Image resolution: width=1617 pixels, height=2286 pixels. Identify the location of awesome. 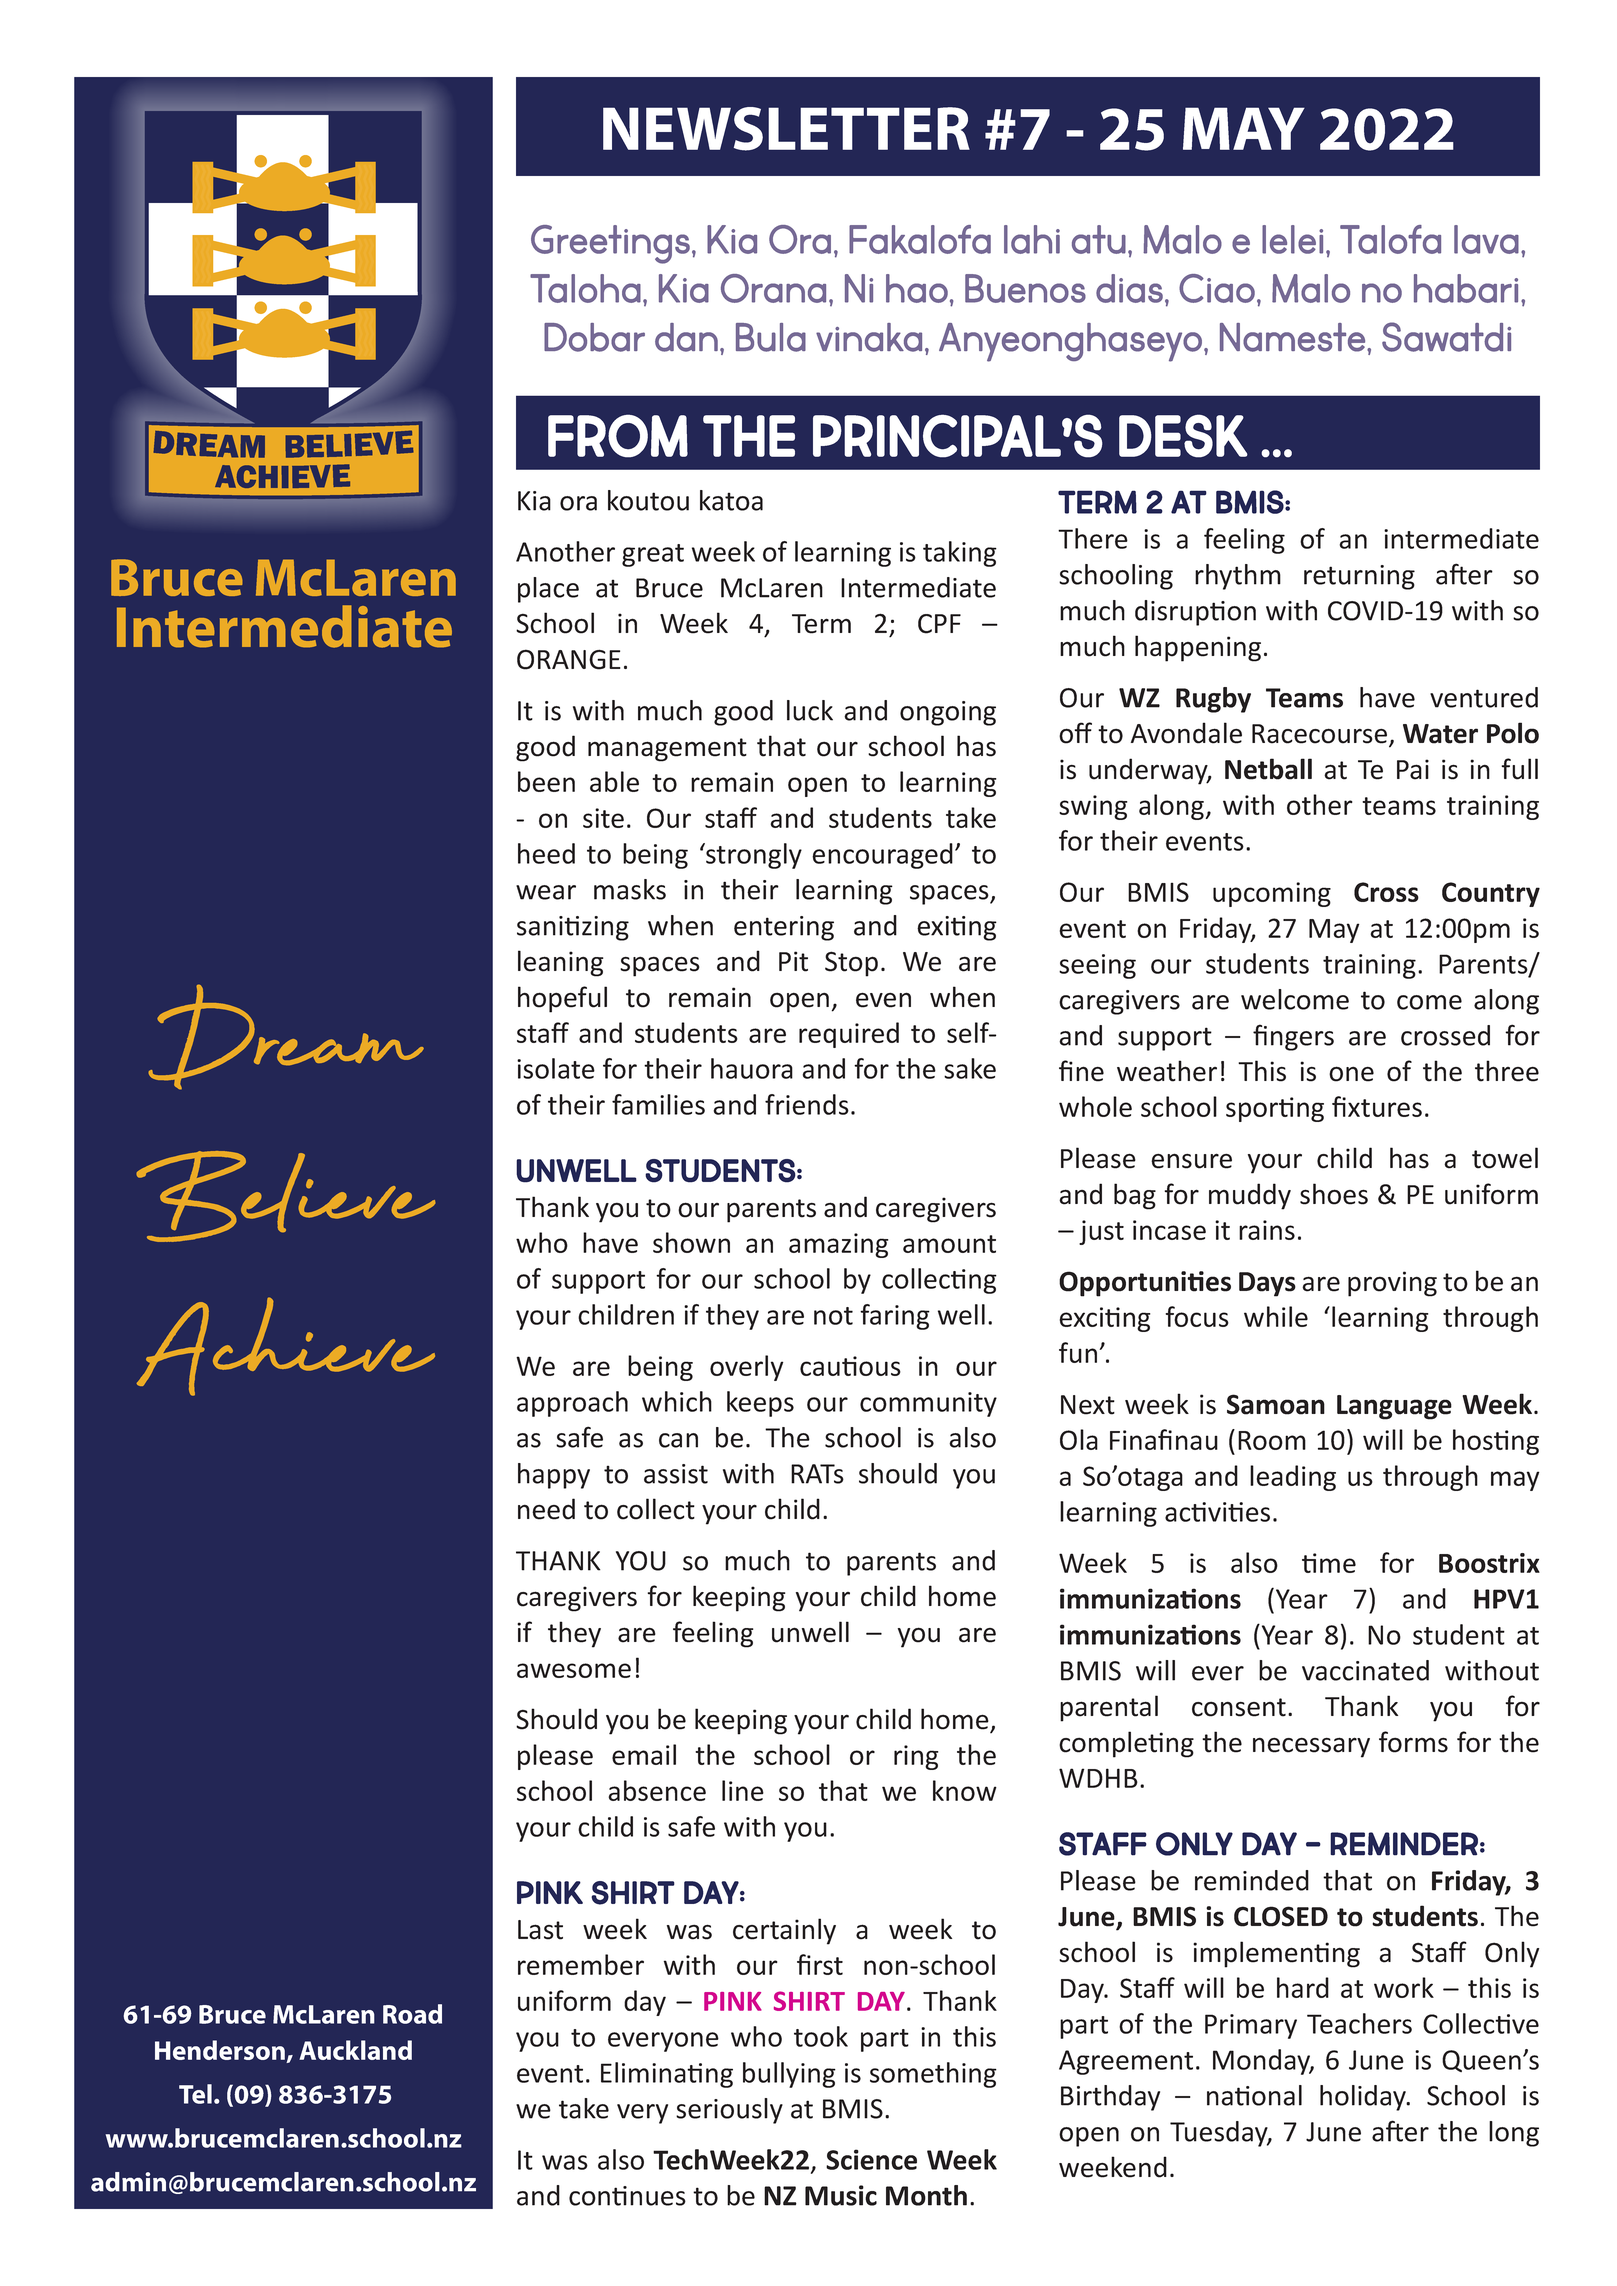
(574, 1670).
